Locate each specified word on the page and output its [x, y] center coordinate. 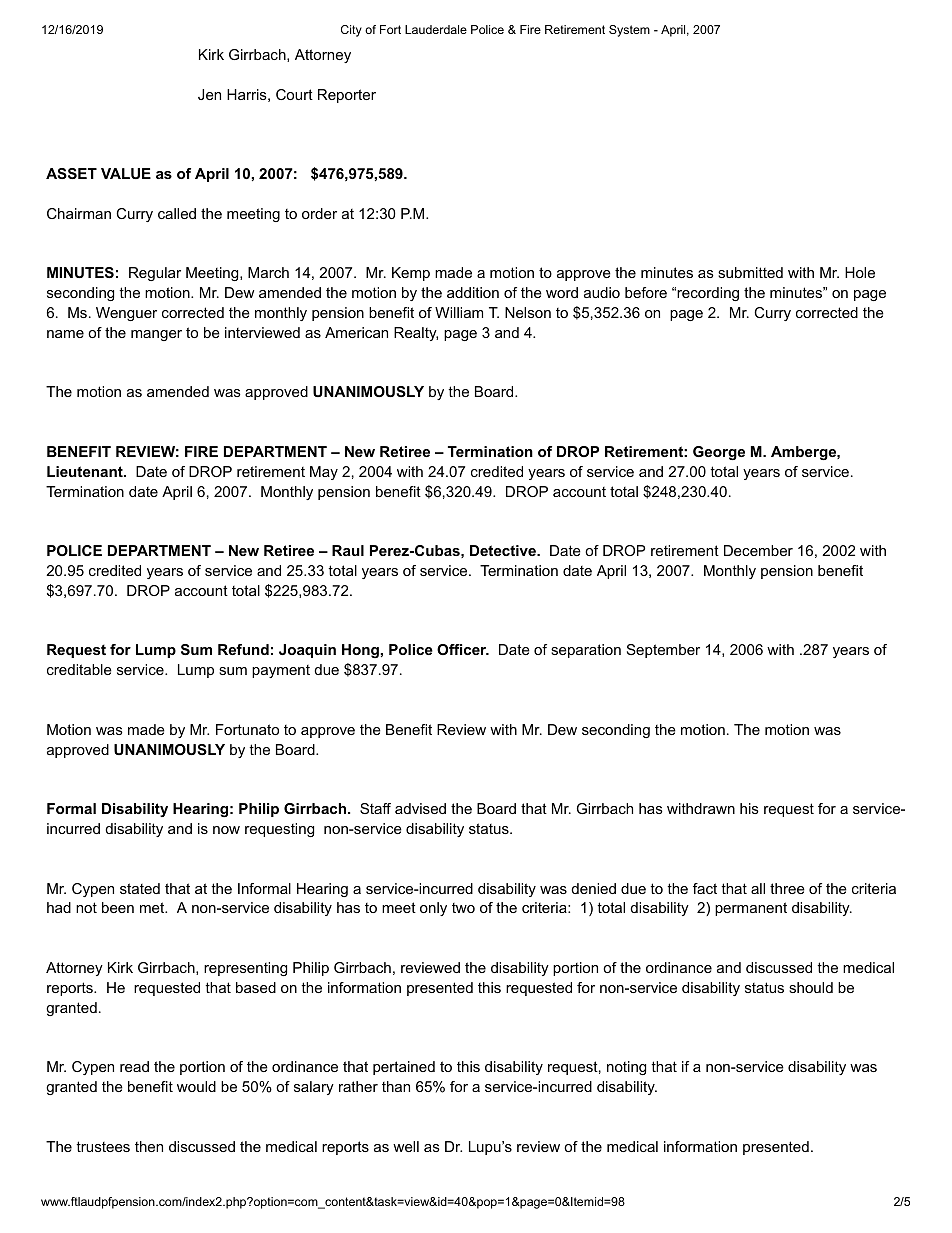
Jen [209, 94]
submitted [750, 272]
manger [156, 335]
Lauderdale [436, 29]
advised [420, 808]
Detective [504, 550]
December [758, 550]
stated [140, 888]
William [459, 312]
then [149, 1146]
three [787, 888]
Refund [243, 649]
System [629, 31]
